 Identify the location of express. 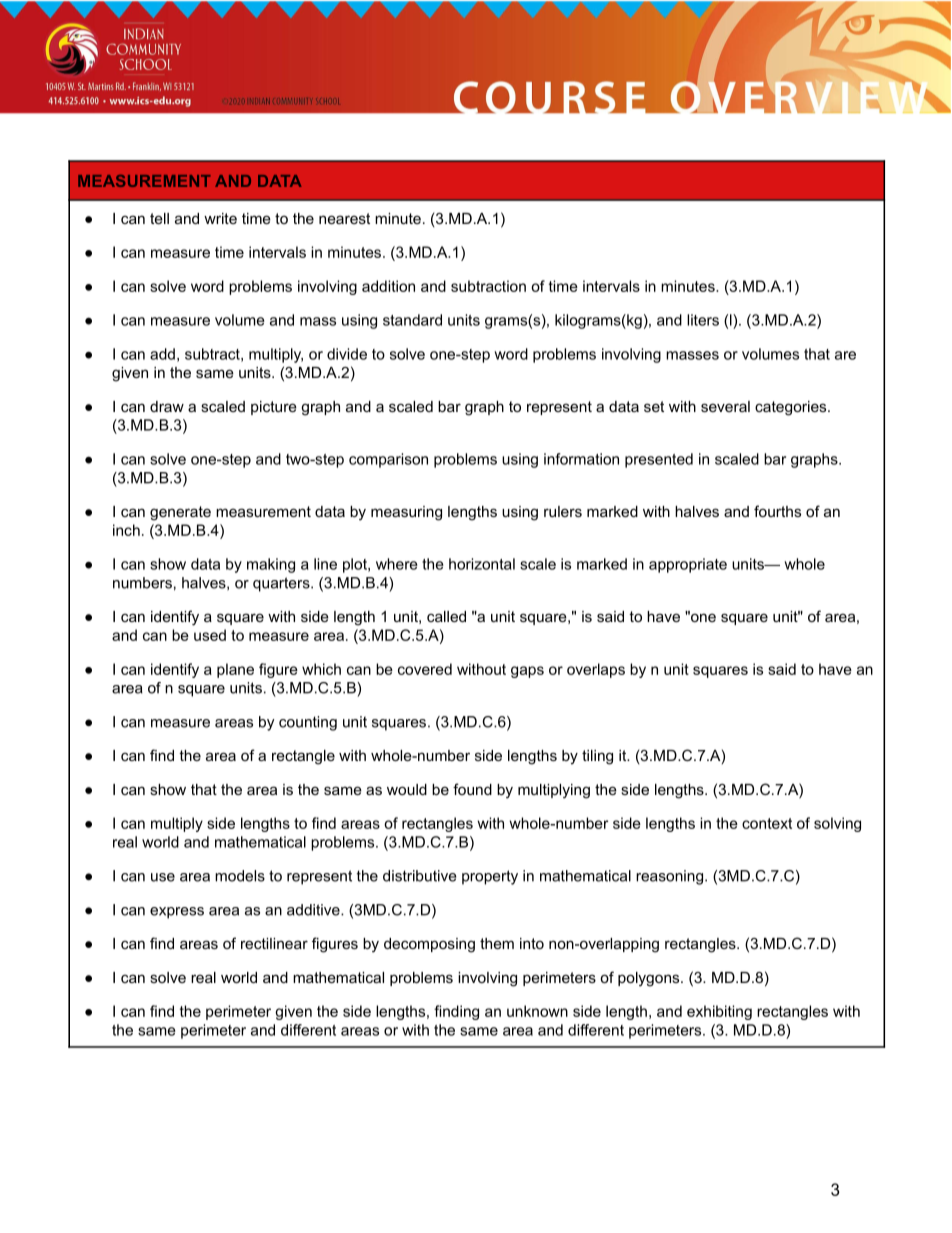
(177, 913).
